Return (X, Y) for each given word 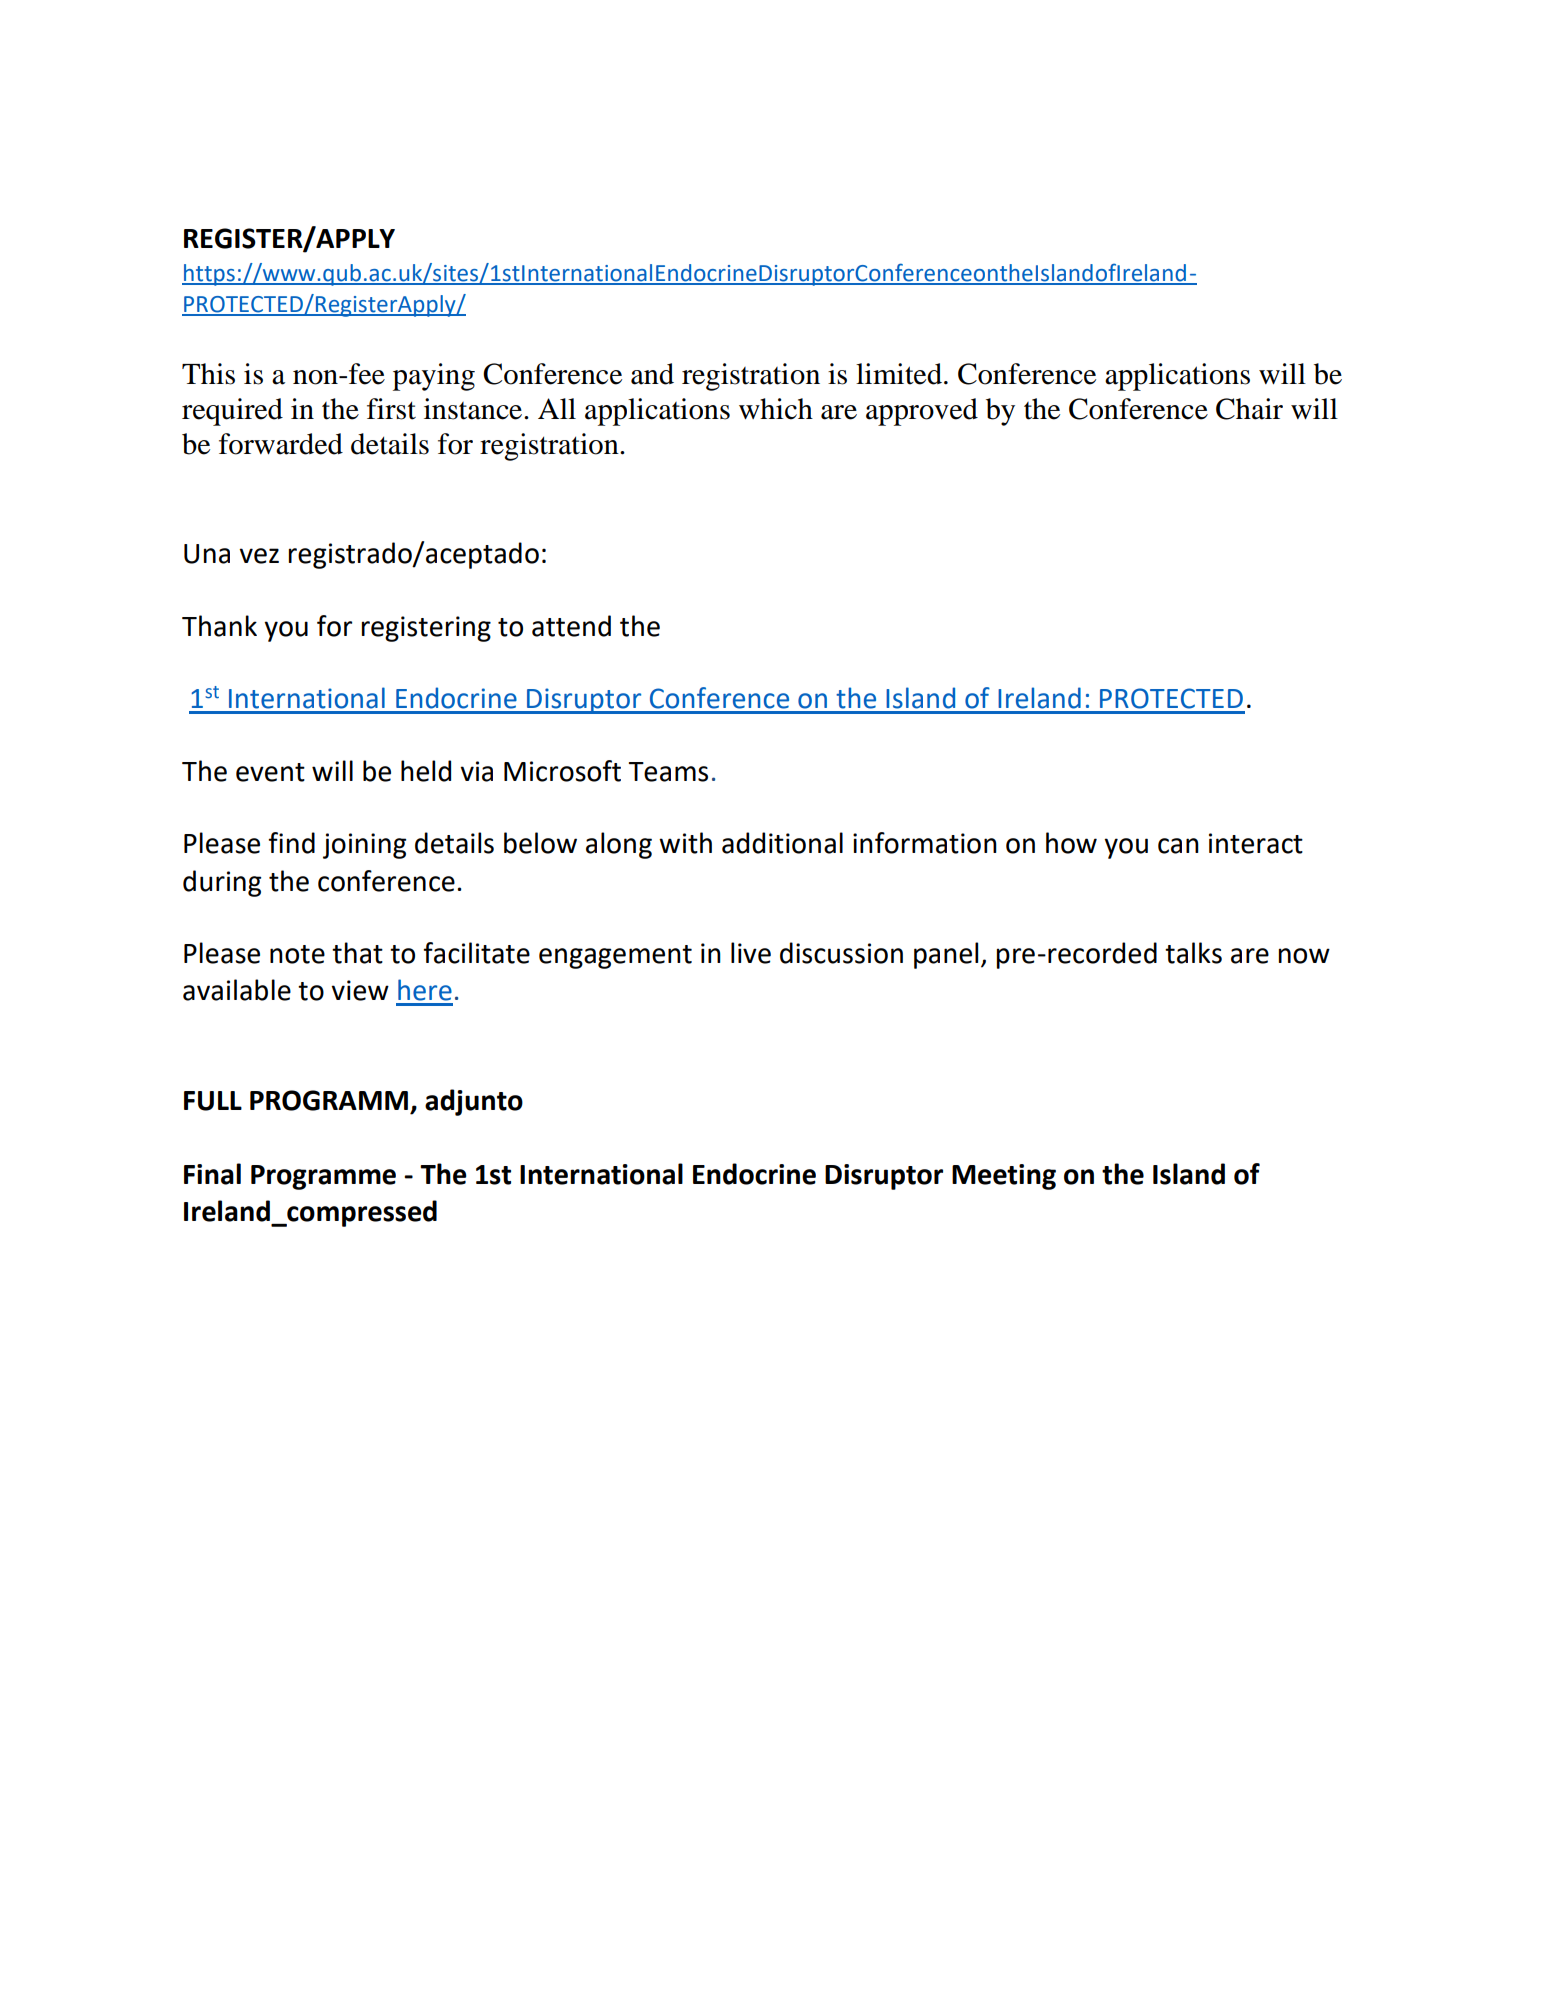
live (751, 953)
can (1178, 846)
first (391, 409)
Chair (1249, 409)
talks (1193, 953)
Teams (668, 772)
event (270, 772)
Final (212, 1174)
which (776, 409)
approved (922, 412)
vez (259, 556)
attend (571, 626)
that (357, 953)
